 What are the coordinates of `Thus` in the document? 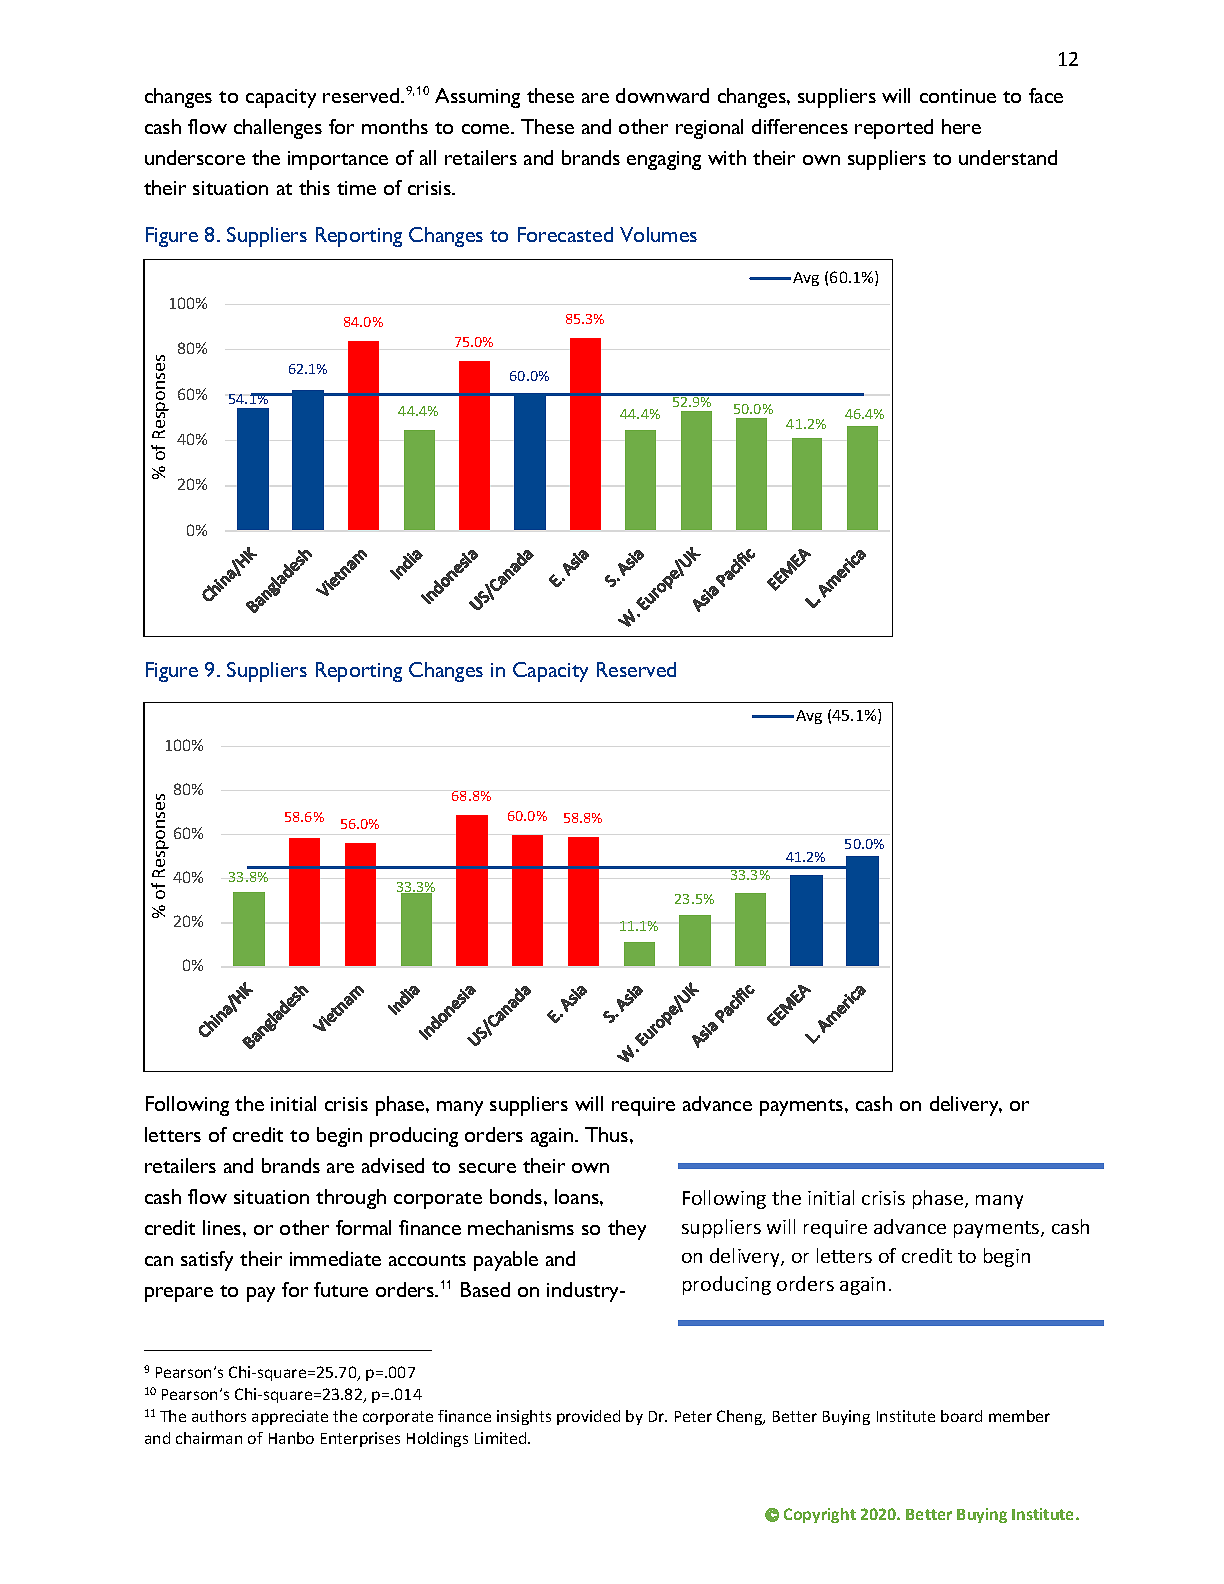 It's located at (608, 1134).
